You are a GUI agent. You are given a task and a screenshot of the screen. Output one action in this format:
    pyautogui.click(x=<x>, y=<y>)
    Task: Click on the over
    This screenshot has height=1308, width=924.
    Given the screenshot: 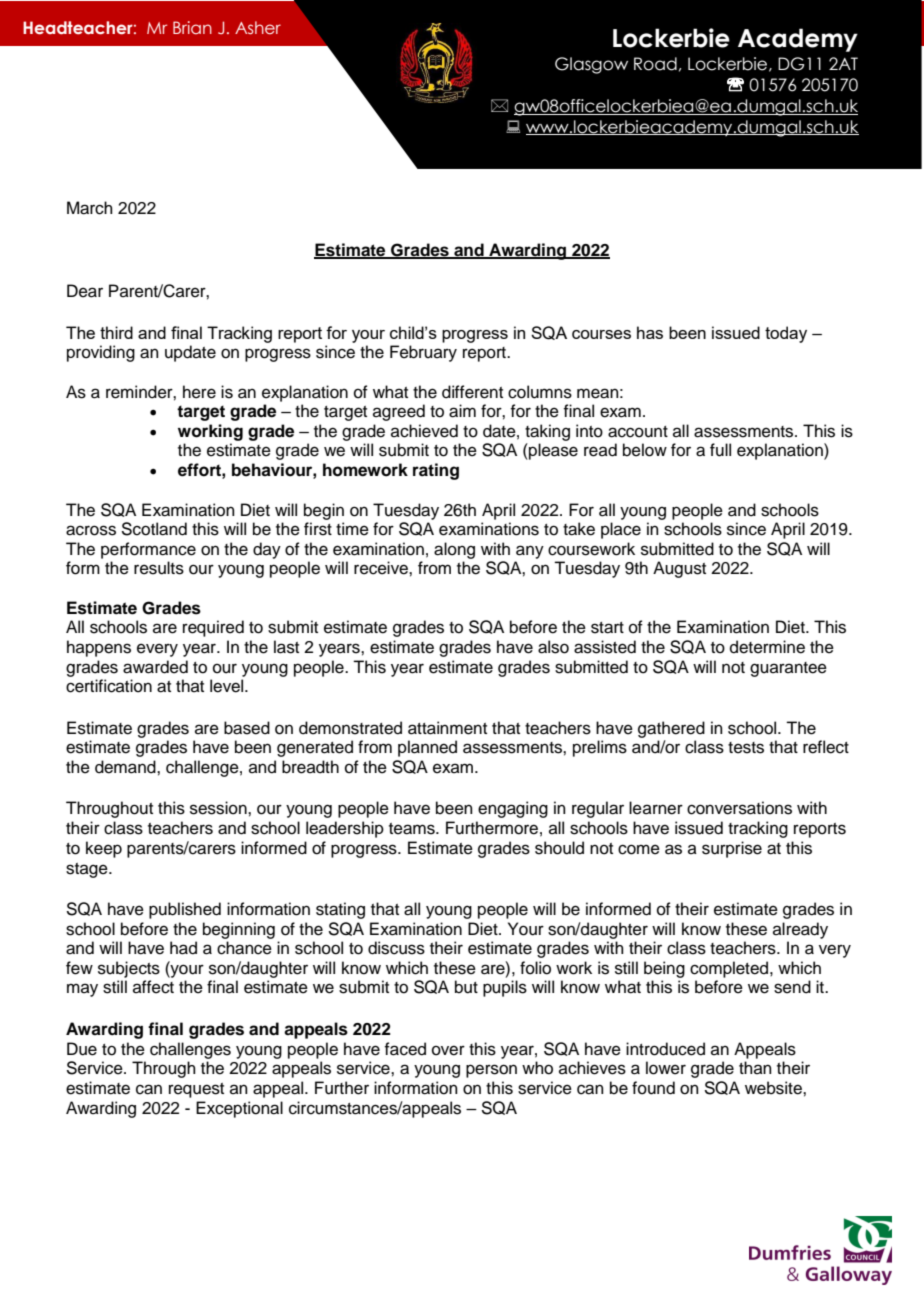 What is the action you would take?
    pyautogui.click(x=448, y=1050)
